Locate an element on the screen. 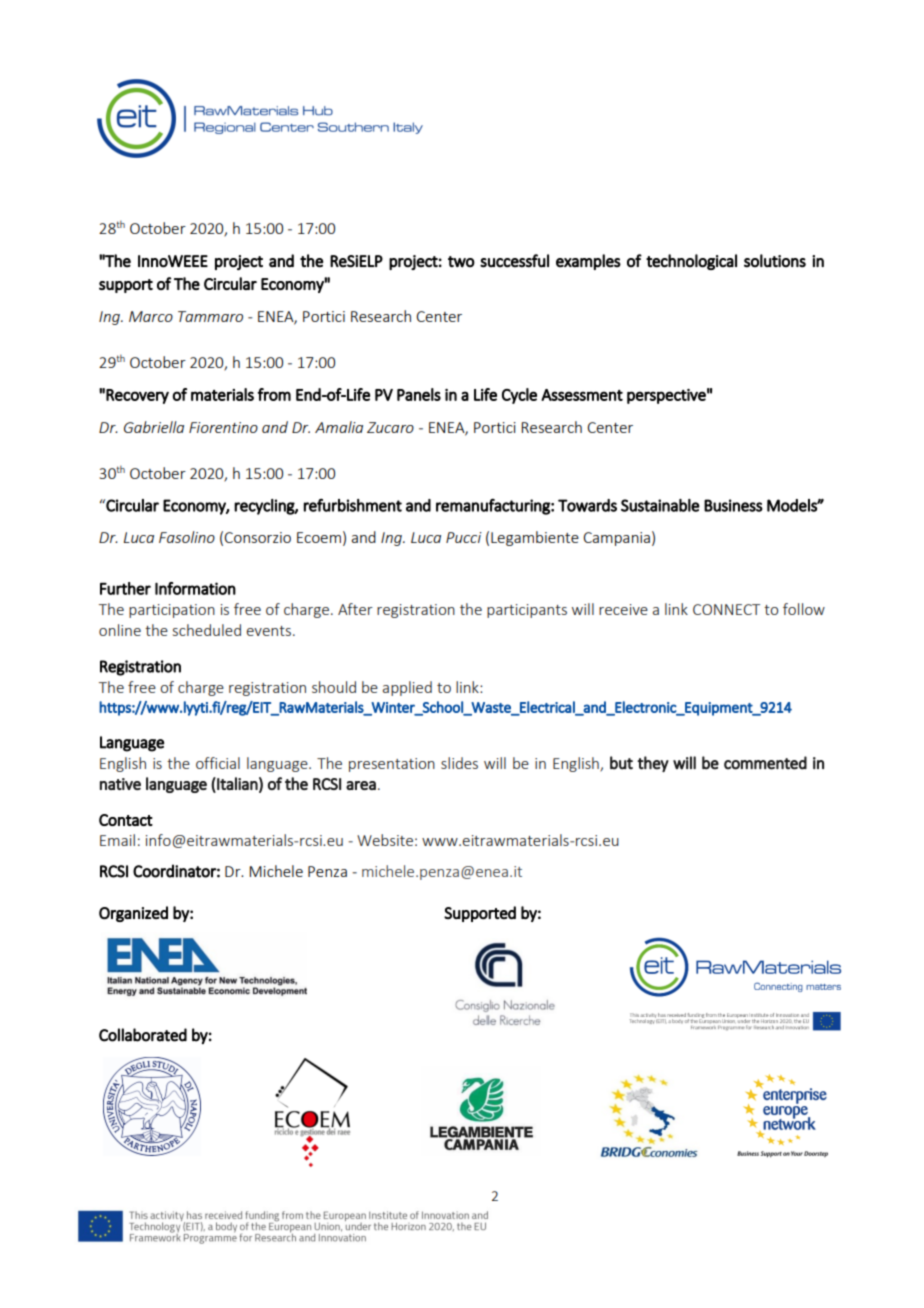  Marco is located at coordinates (151, 316).
